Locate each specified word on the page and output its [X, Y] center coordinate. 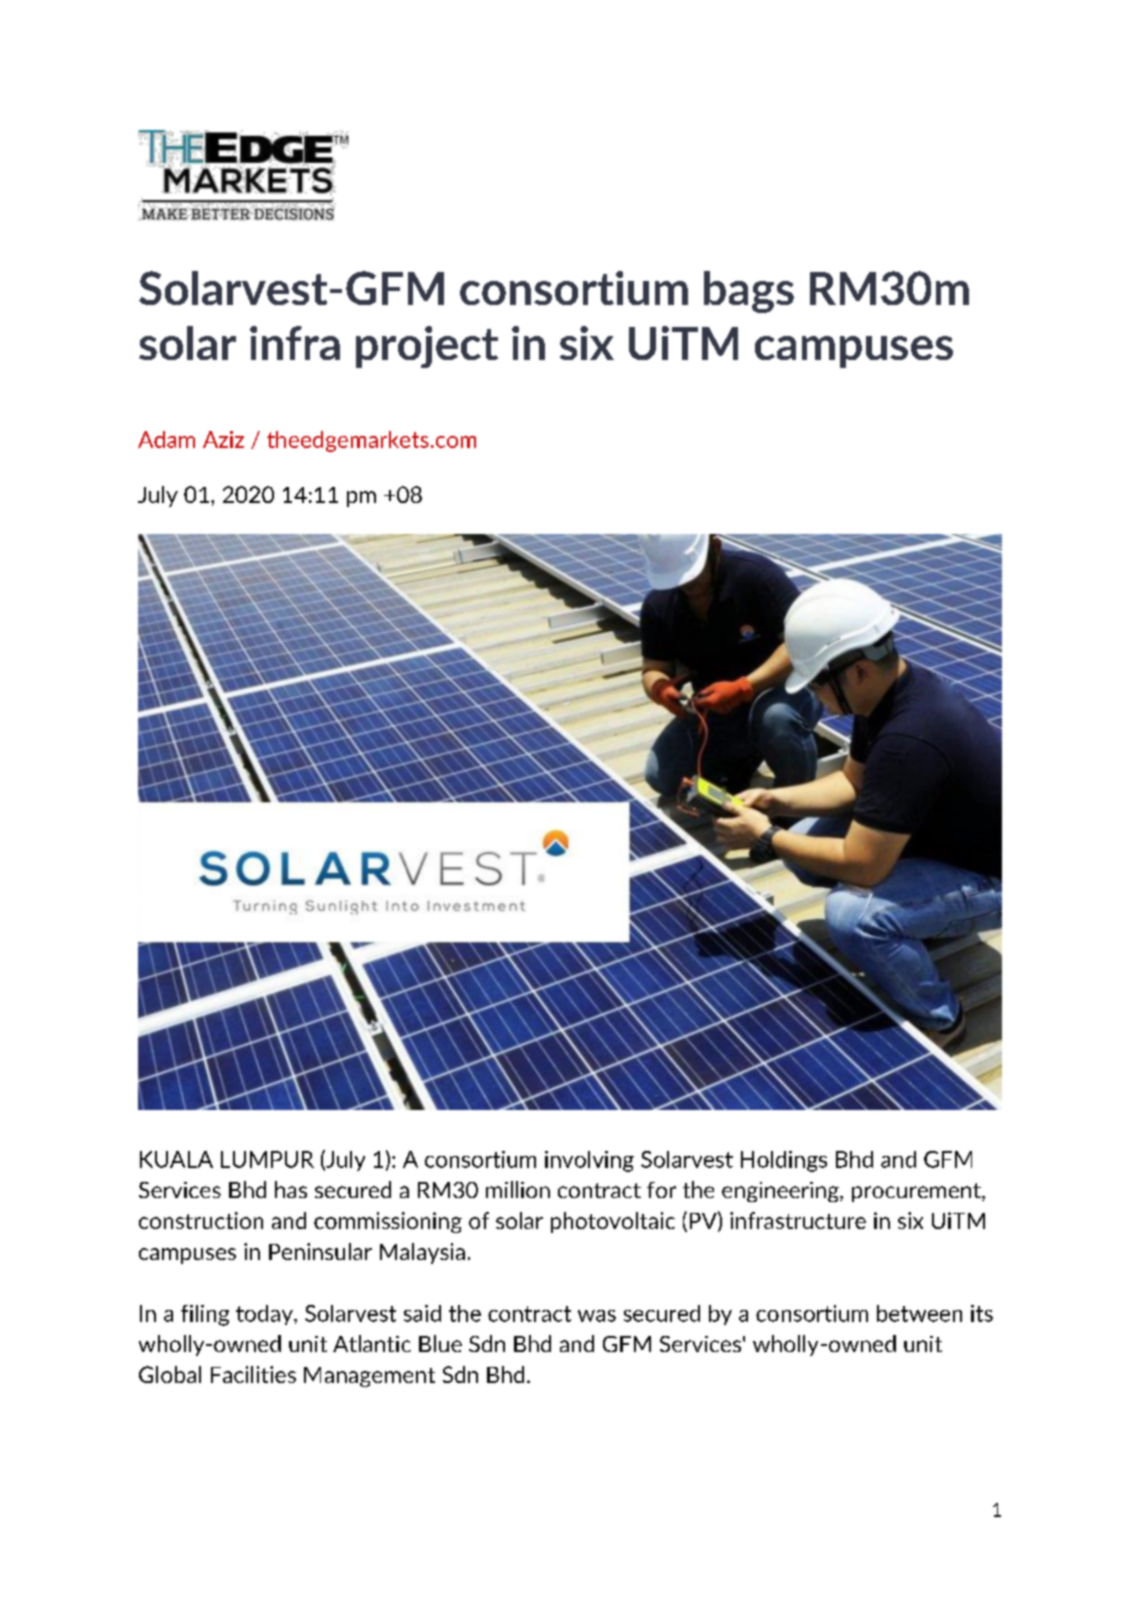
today [265, 1315]
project [427, 347]
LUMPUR [267, 1159]
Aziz [223, 439]
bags [749, 292]
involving [589, 1161]
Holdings [784, 1161]
